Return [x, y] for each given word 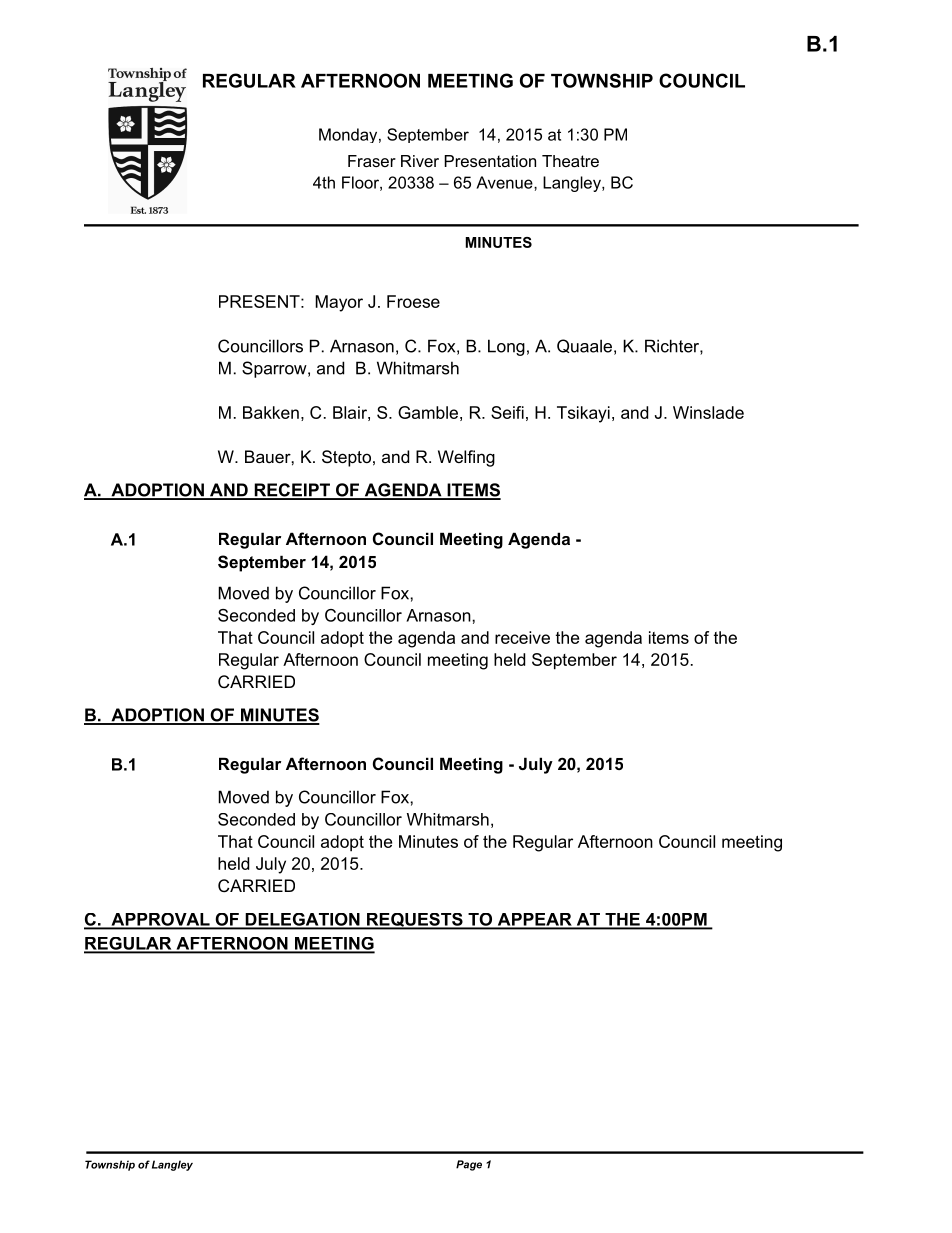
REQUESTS [415, 921]
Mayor [339, 303]
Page [469, 1165]
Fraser [372, 161]
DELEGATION [302, 920]
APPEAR [534, 920]
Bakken [271, 412]
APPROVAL [160, 920]
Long [506, 347]
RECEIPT [292, 491]
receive [522, 637]
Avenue [505, 182]
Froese [413, 301]
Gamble [428, 412]
